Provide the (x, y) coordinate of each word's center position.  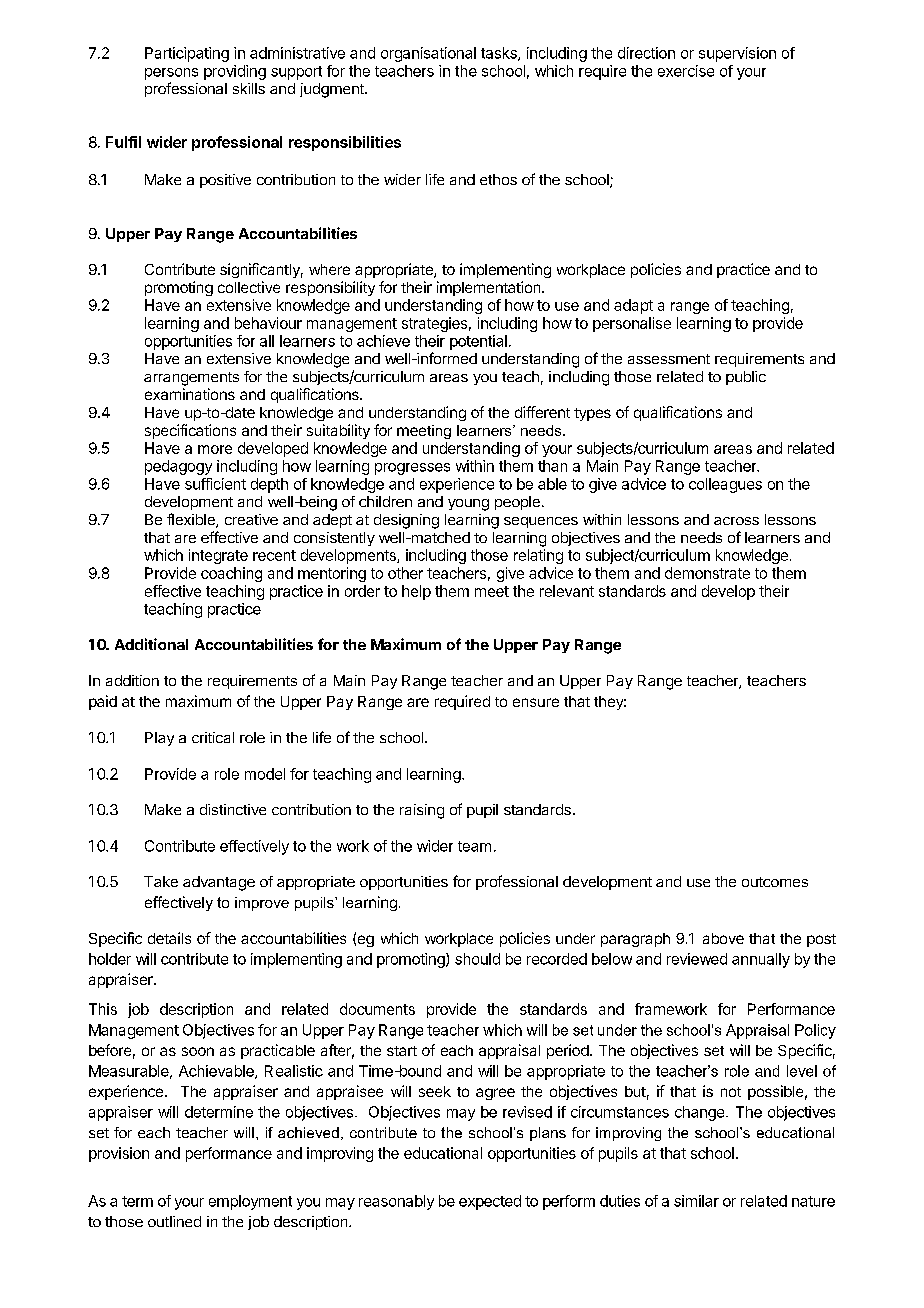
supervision (737, 54)
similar (696, 1201)
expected (490, 1202)
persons (171, 74)
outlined (174, 1221)
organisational (428, 54)
